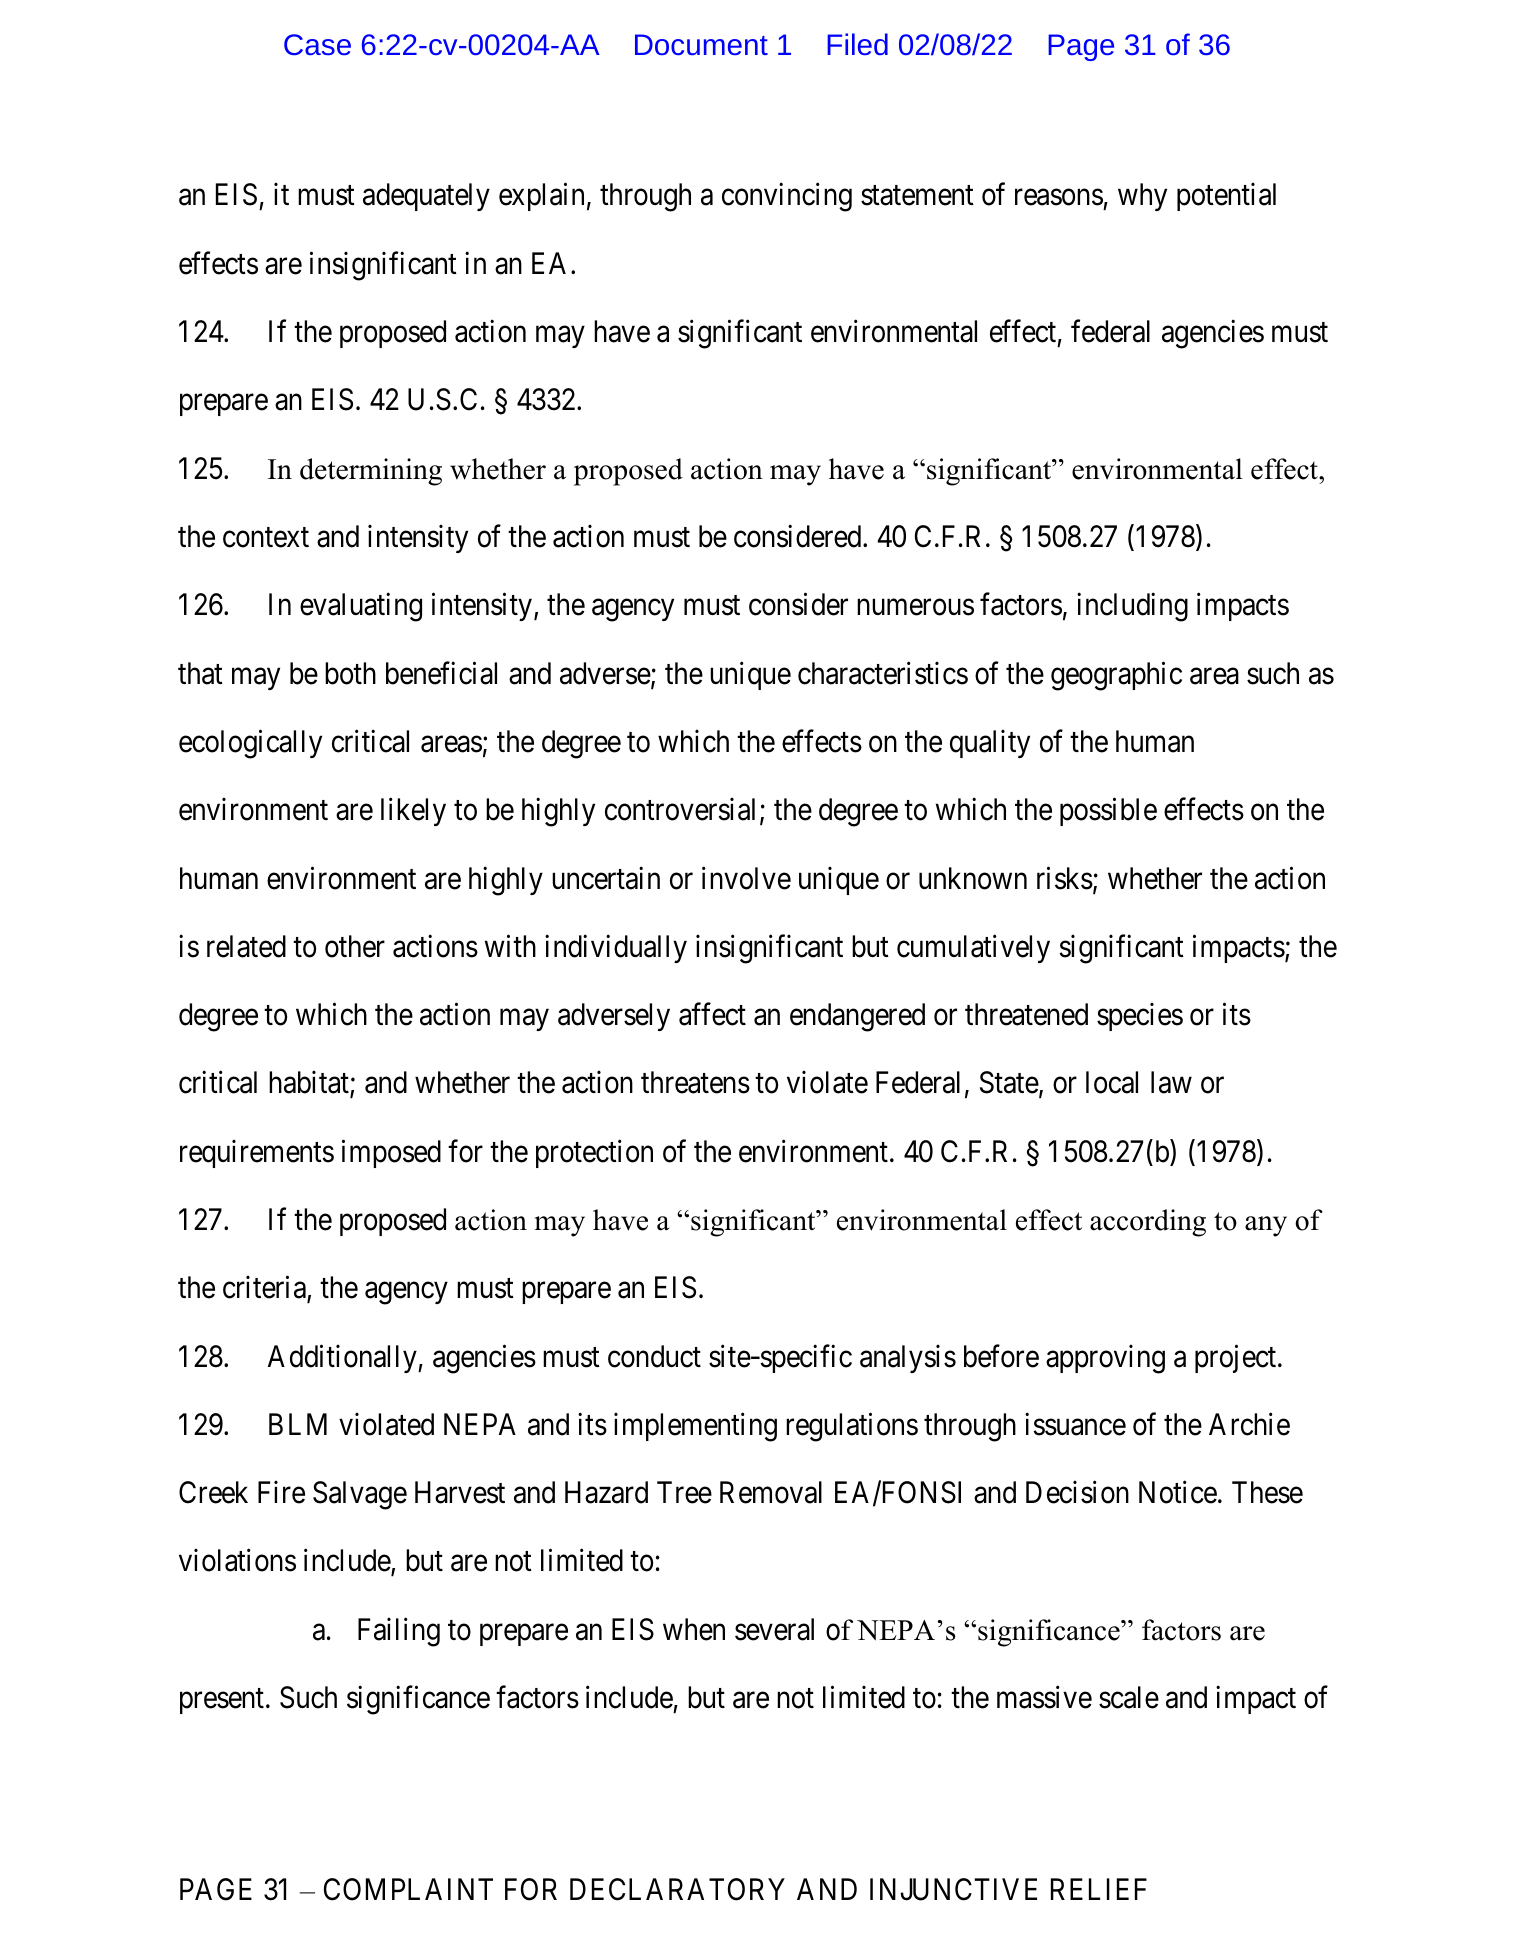  I want to click on Case, so click(317, 44).
